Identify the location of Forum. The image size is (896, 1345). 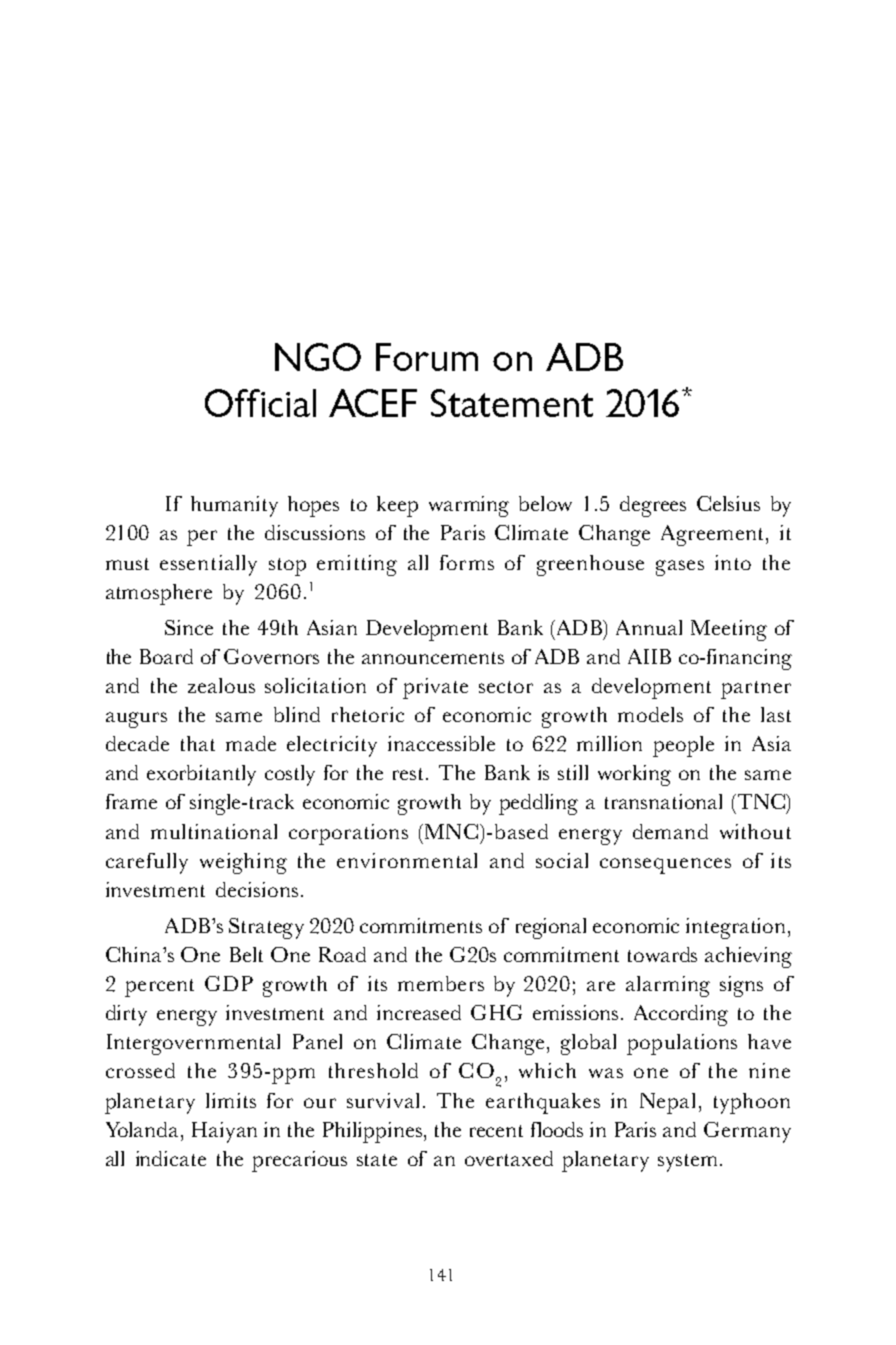
(427, 357).
